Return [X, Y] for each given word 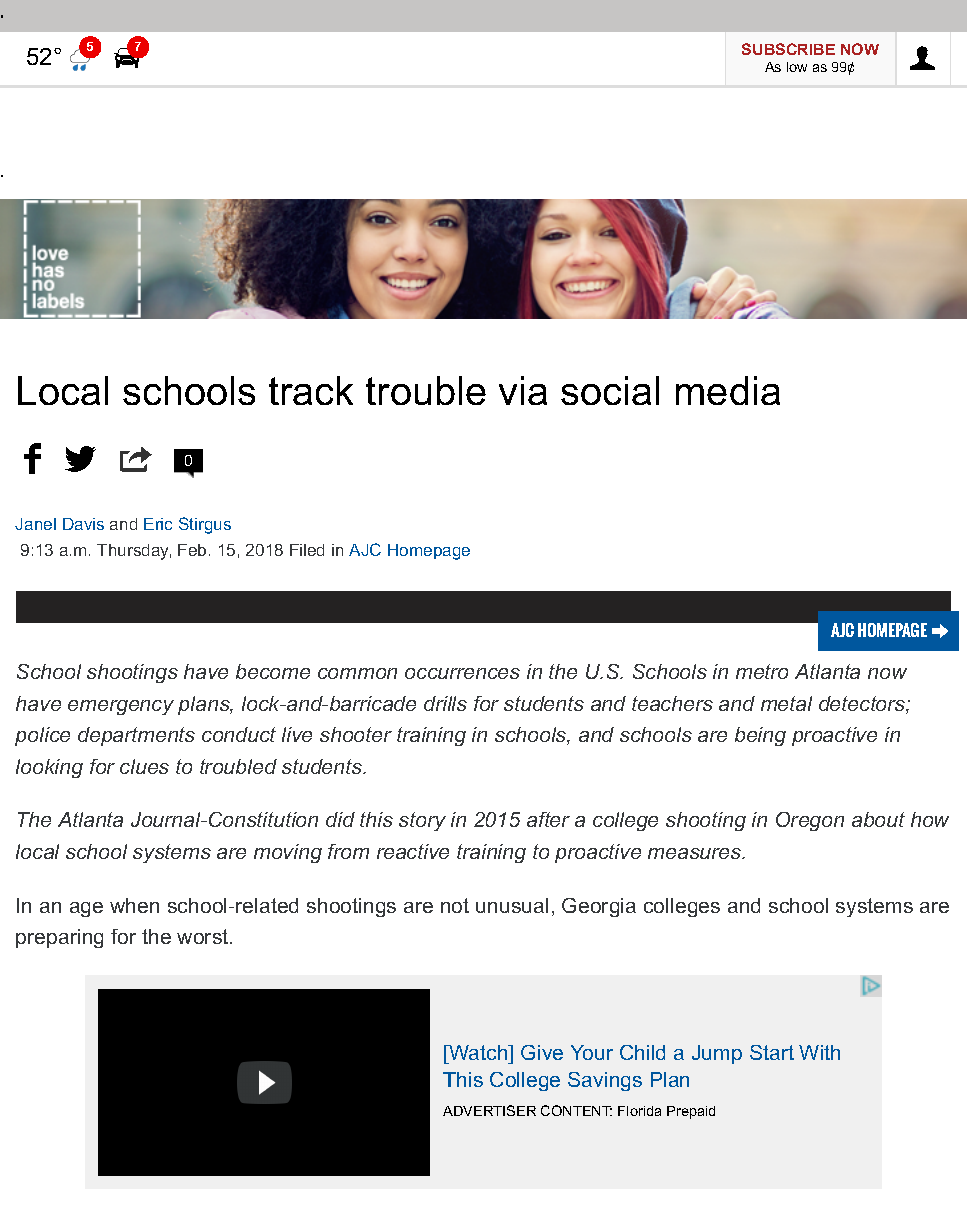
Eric [158, 524]
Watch [478, 1052]
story [422, 821]
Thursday [134, 552]
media [728, 390]
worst [204, 936]
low [797, 67]
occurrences [462, 673]
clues [144, 766]
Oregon [810, 821]
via [523, 390]
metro [762, 671]
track [311, 390]
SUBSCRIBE [788, 49]
